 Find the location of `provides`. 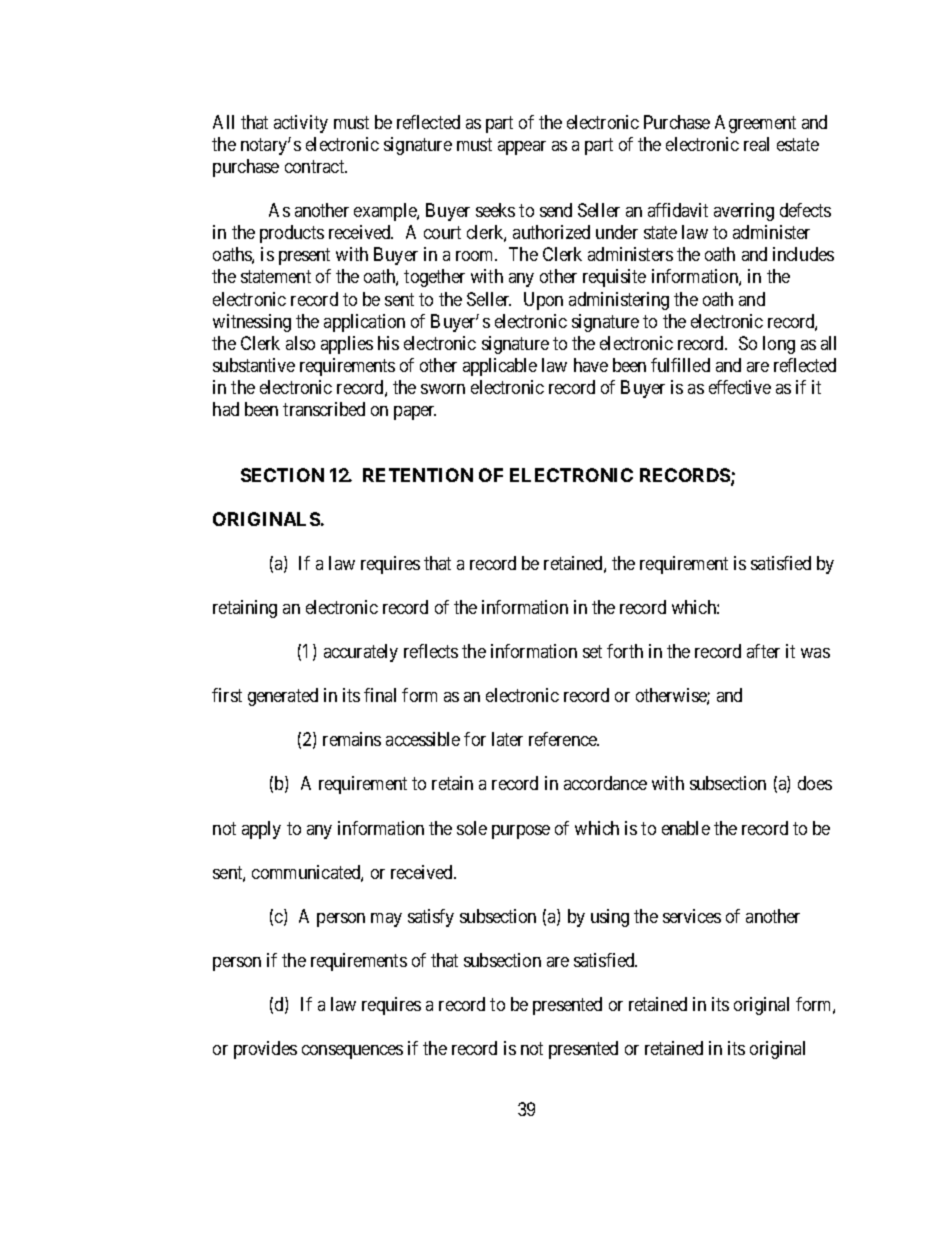

provides is located at coordinates (265, 1050).
